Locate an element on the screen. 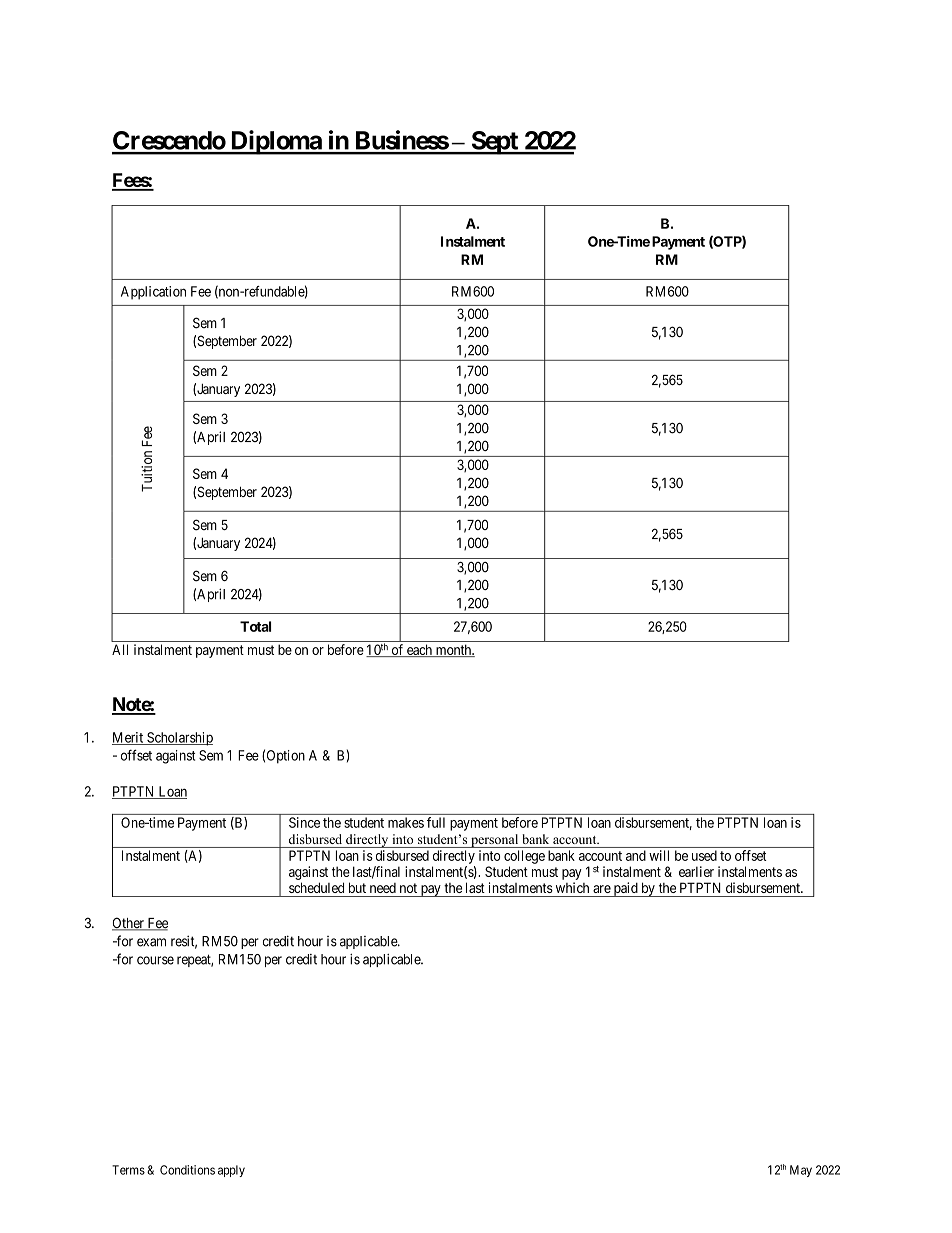  May is located at coordinates (801, 1171).
